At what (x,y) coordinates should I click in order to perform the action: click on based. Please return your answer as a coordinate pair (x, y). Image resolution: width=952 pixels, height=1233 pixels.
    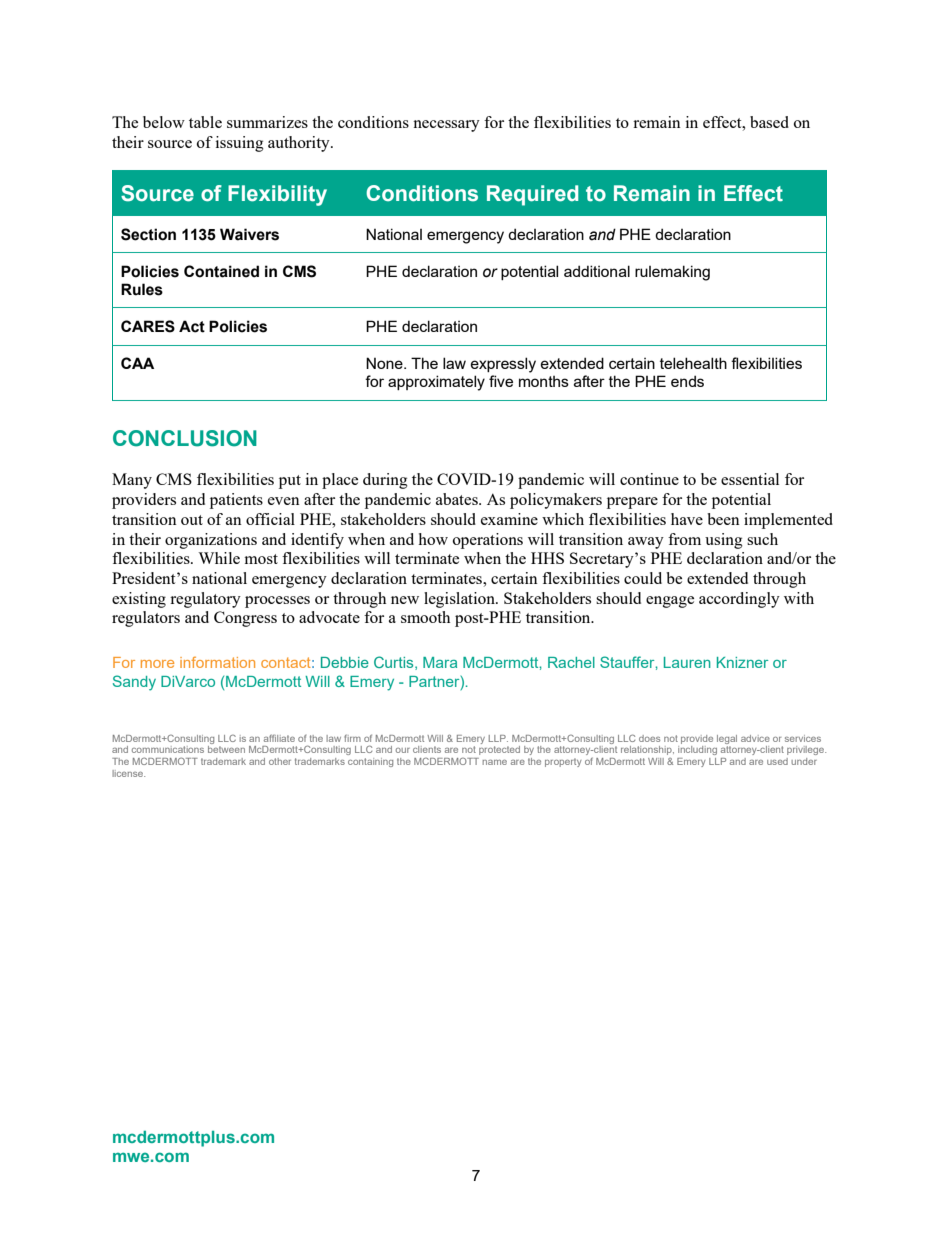
    Looking at the image, I should click on (769, 122).
